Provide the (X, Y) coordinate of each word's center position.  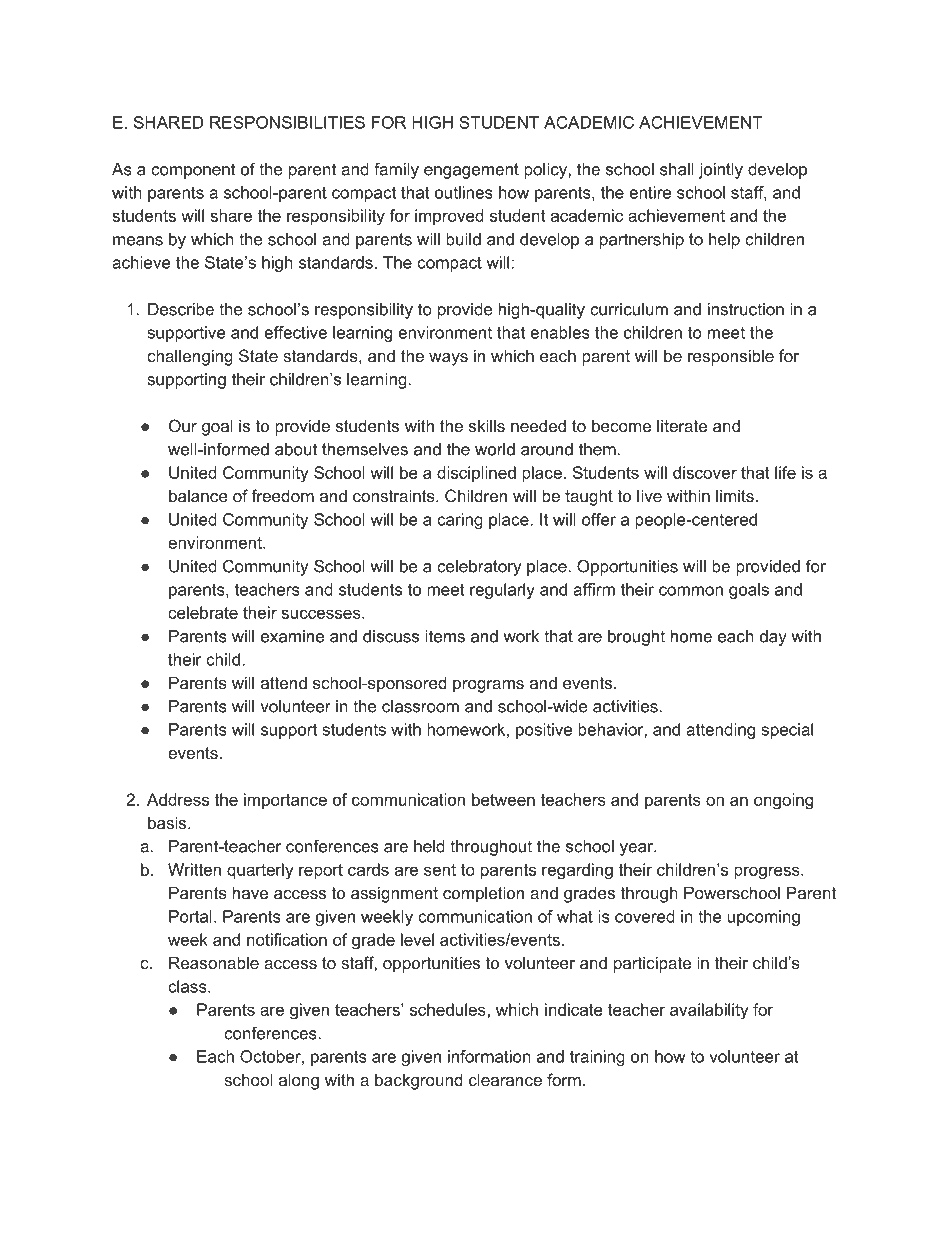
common (691, 591)
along (299, 1081)
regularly (502, 591)
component (193, 171)
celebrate (203, 612)
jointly (721, 171)
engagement (471, 171)
